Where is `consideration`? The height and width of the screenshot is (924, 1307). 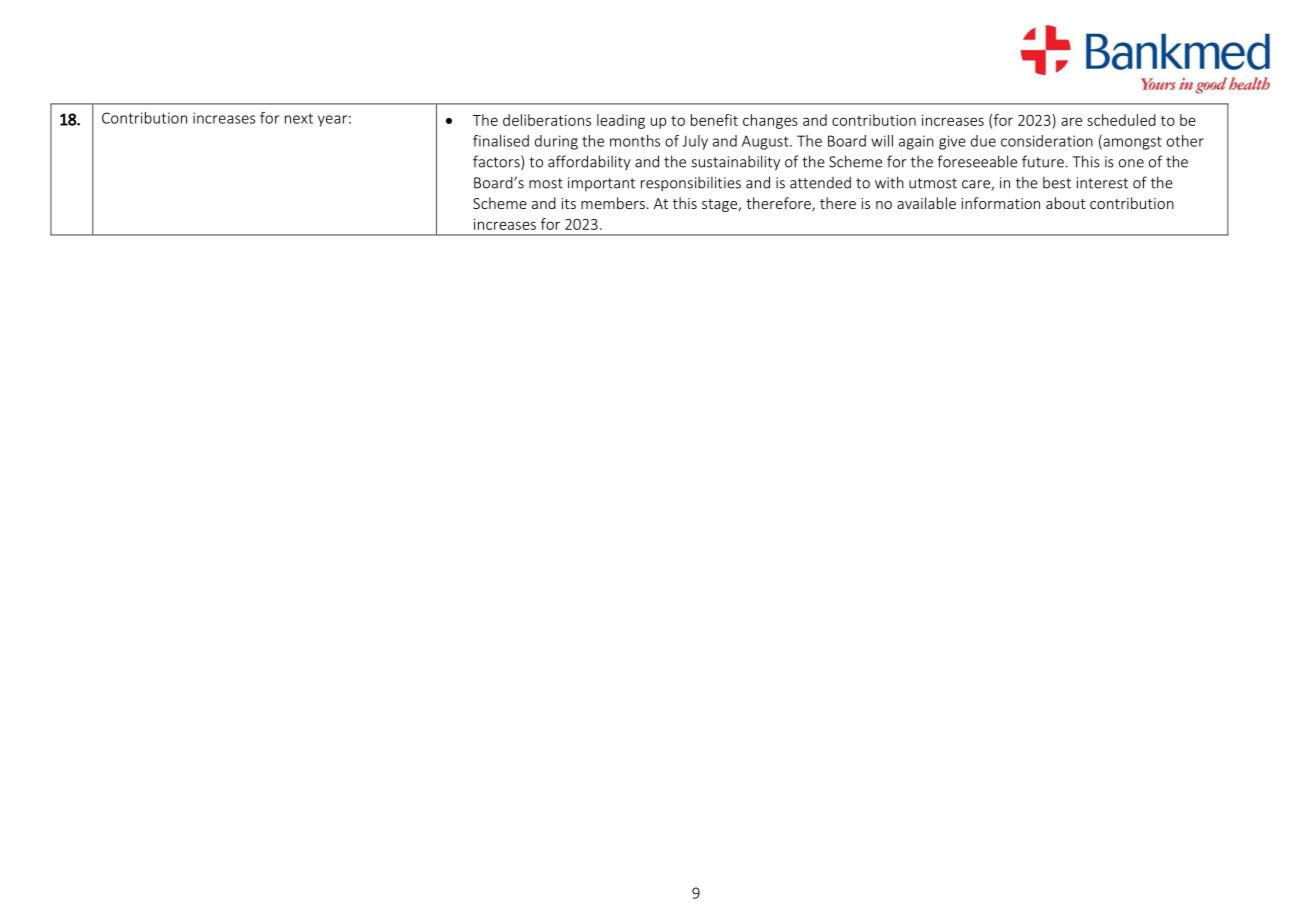
consideration is located at coordinates (1047, 141).
